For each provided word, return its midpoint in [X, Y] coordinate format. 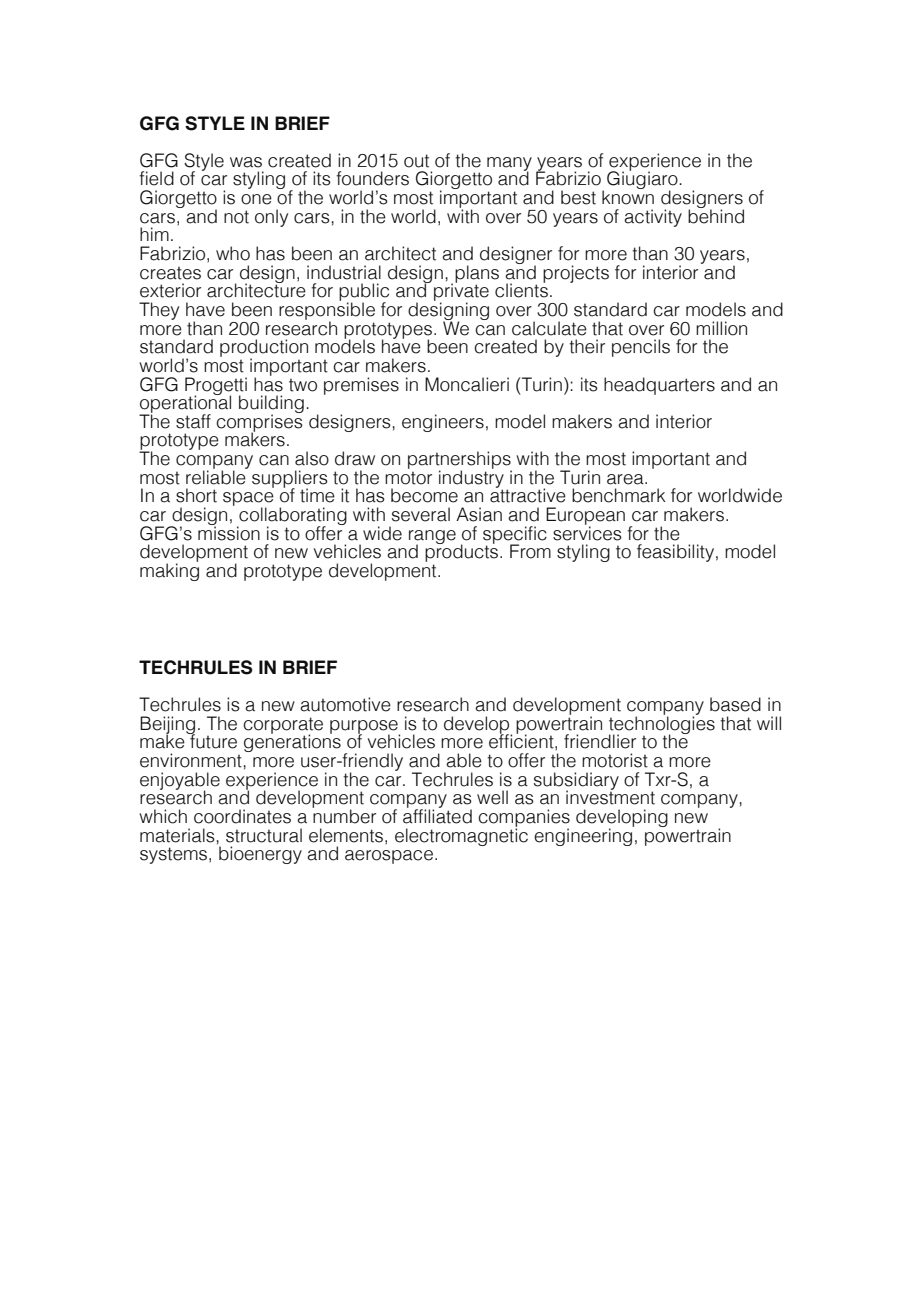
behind [716, 215]
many [509, 165]
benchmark [619, 495]
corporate [283, 726]
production [264, 349]
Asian [479, 514]
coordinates [242, 816]
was [246, 162]
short [196, 495]
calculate [549, 328]
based [735, 704]
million [721, 328]
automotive [345, 704]
